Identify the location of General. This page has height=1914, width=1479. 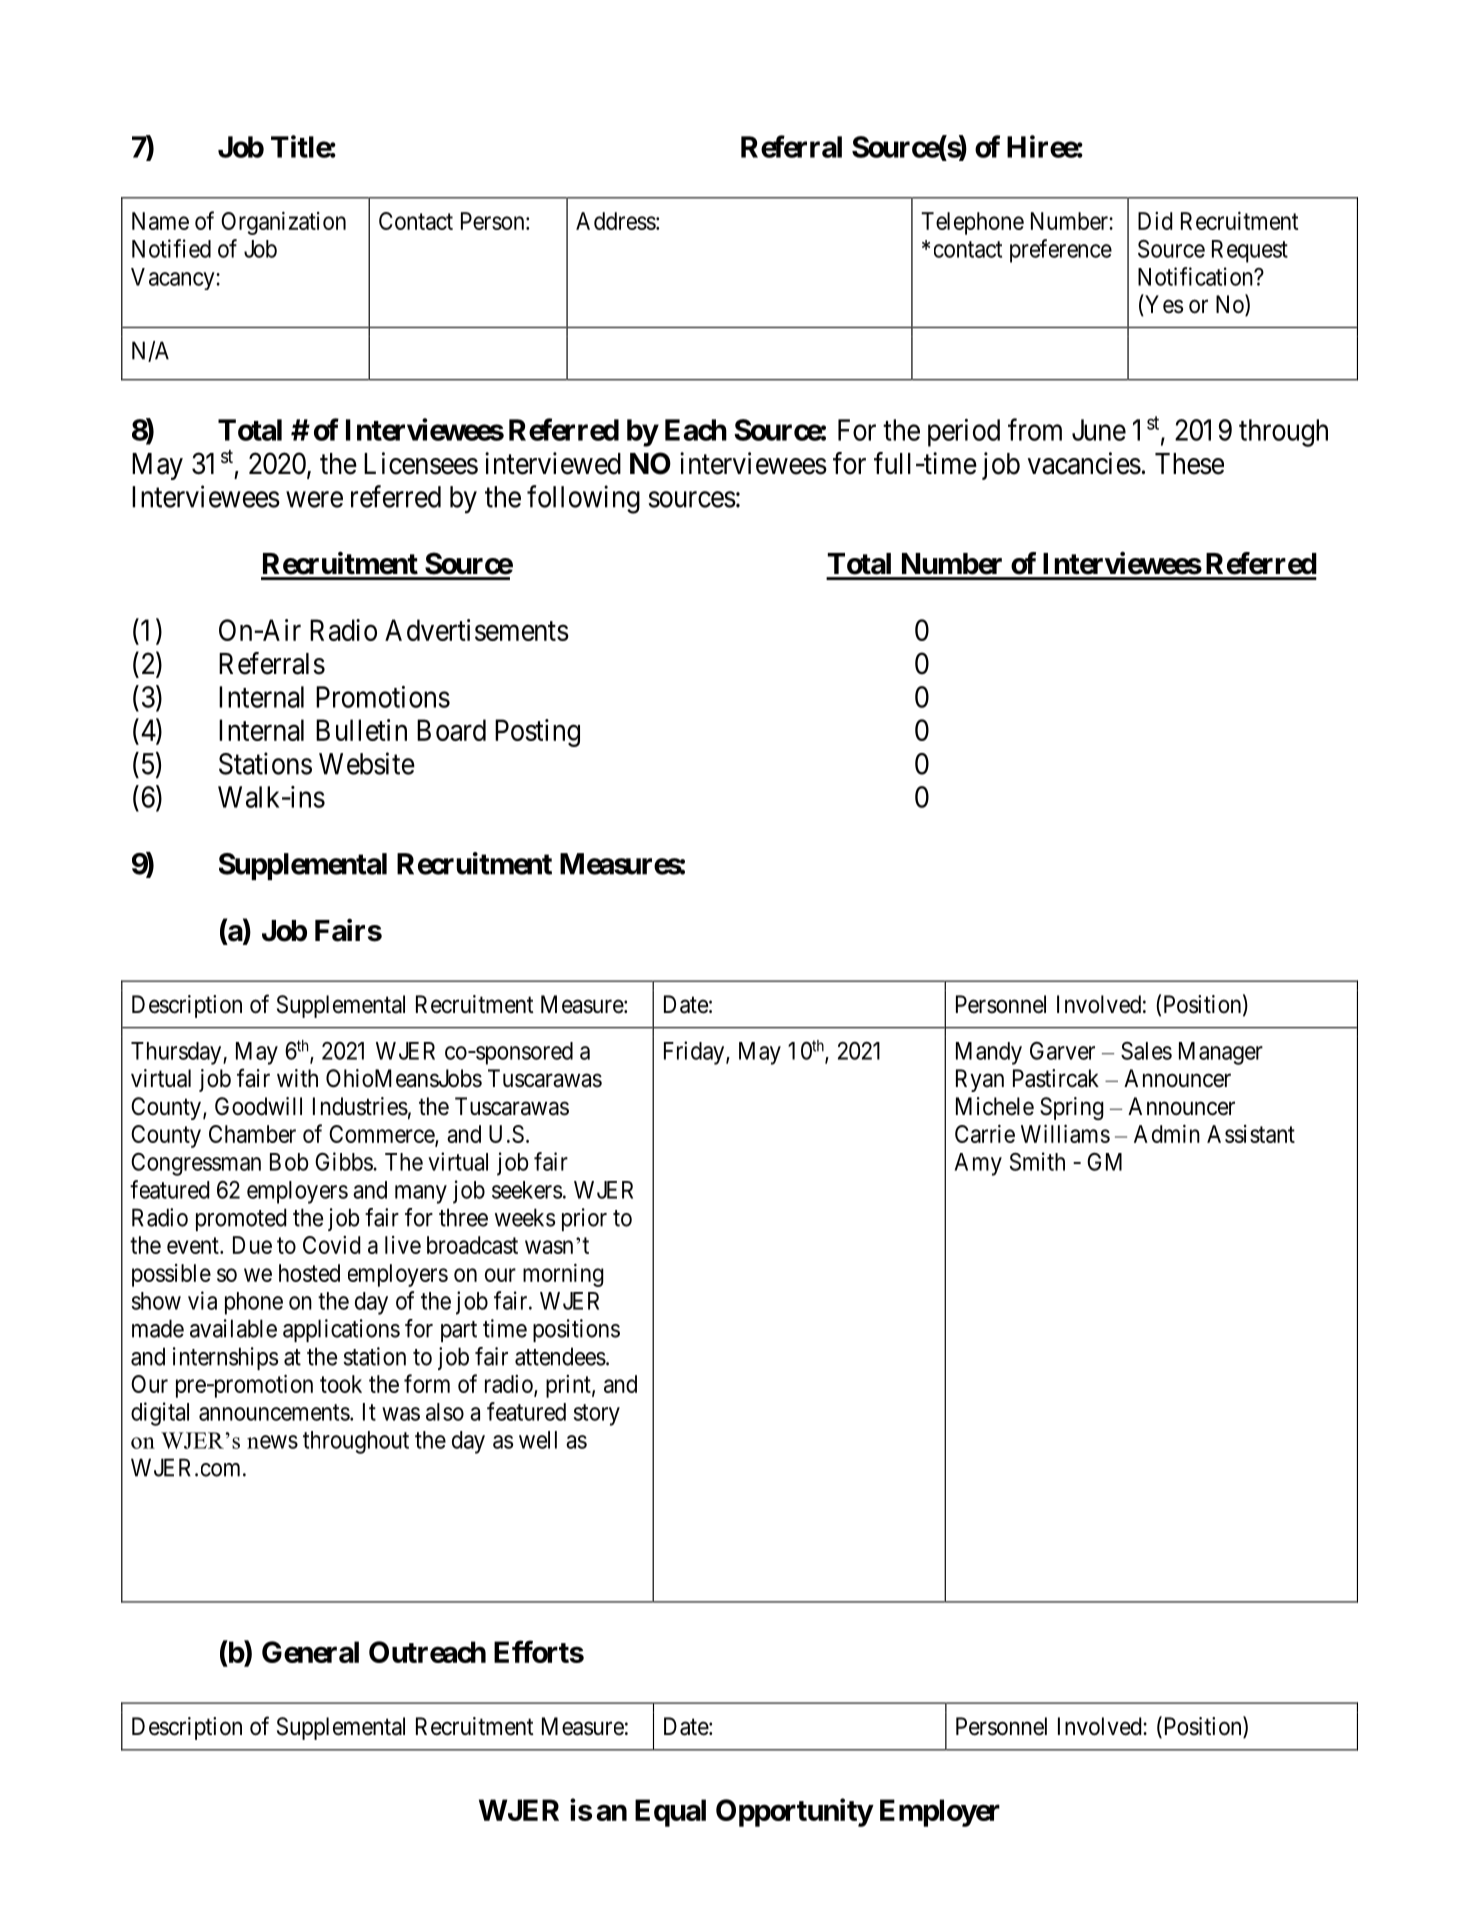
(310, 1652).
